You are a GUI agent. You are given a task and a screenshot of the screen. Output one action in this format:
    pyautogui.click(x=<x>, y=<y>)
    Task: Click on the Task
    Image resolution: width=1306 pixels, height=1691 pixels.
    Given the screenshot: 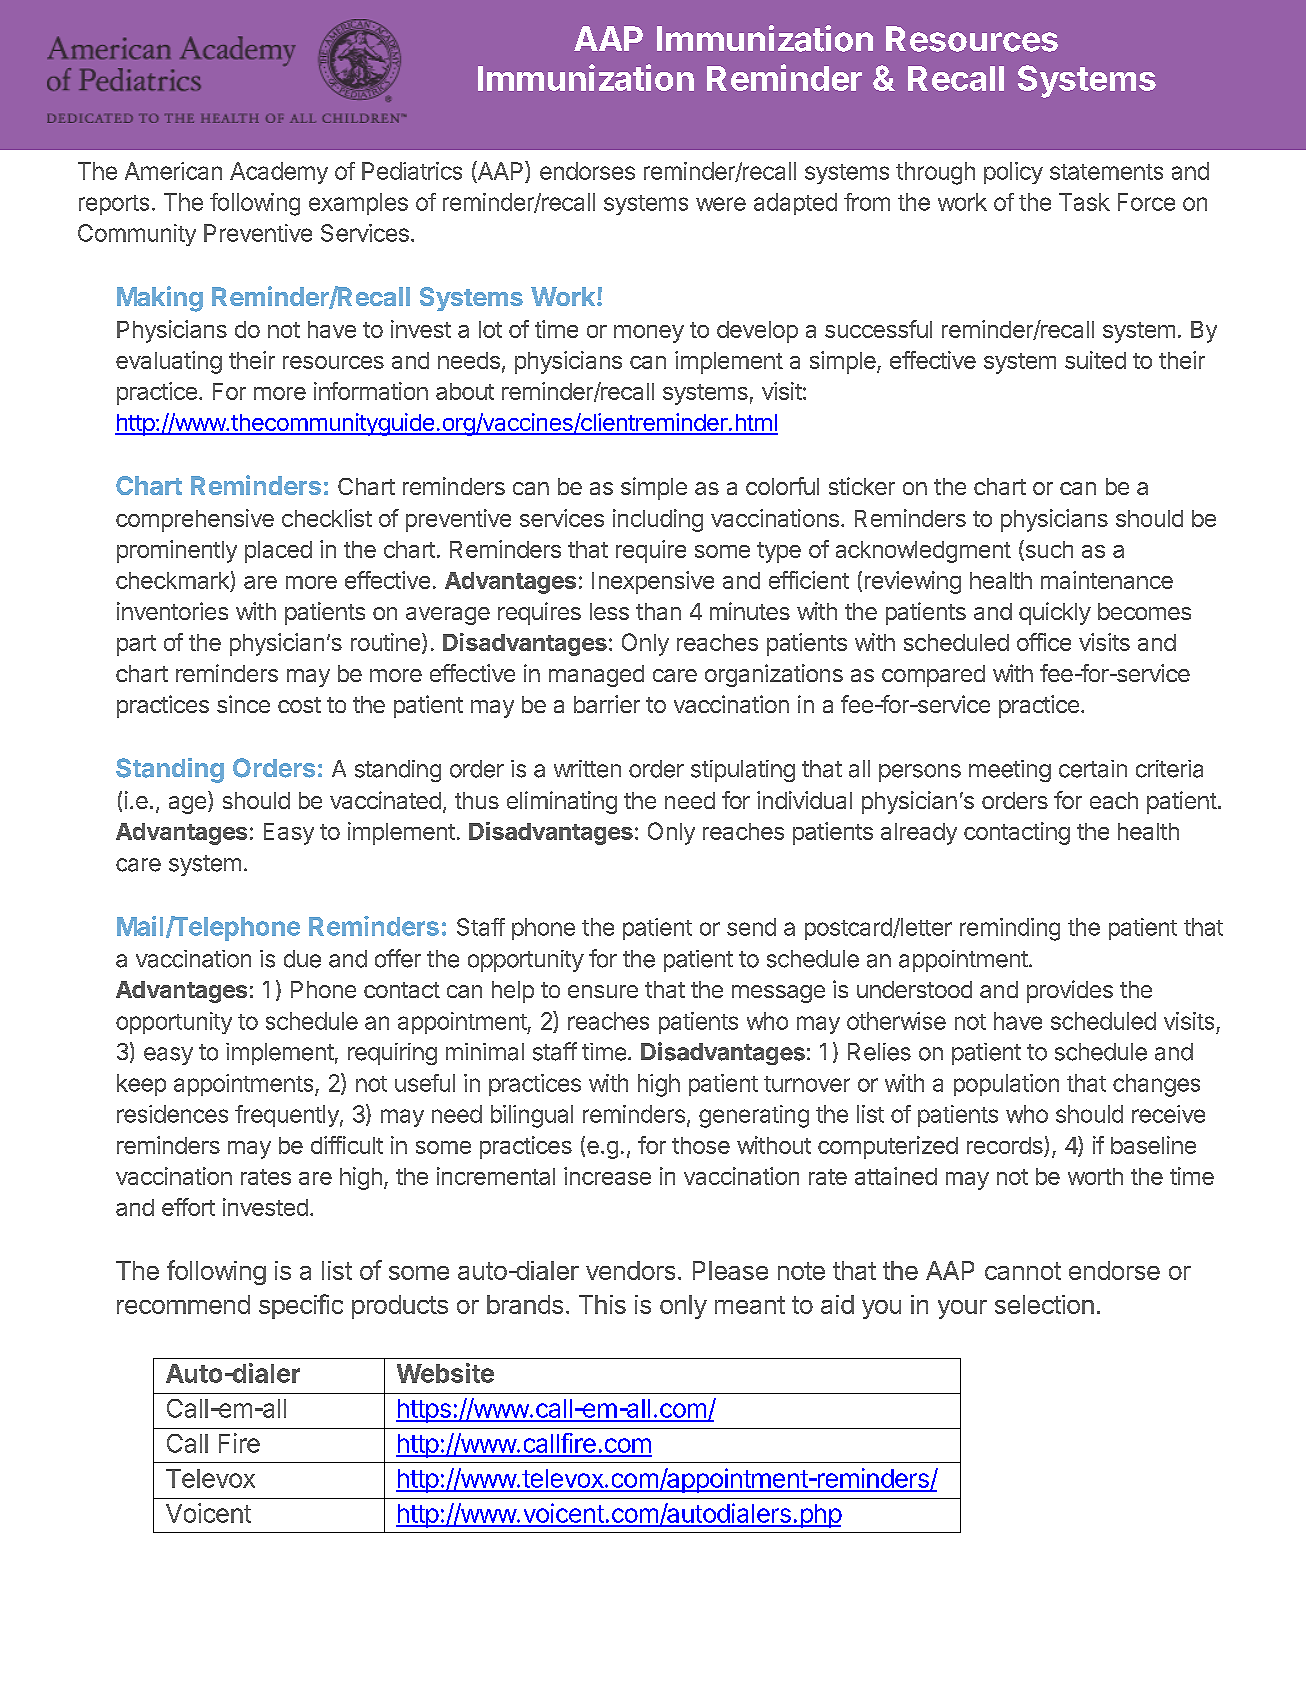 What is the action you would take?
    pyautogui.click(x=1084, y=202)
